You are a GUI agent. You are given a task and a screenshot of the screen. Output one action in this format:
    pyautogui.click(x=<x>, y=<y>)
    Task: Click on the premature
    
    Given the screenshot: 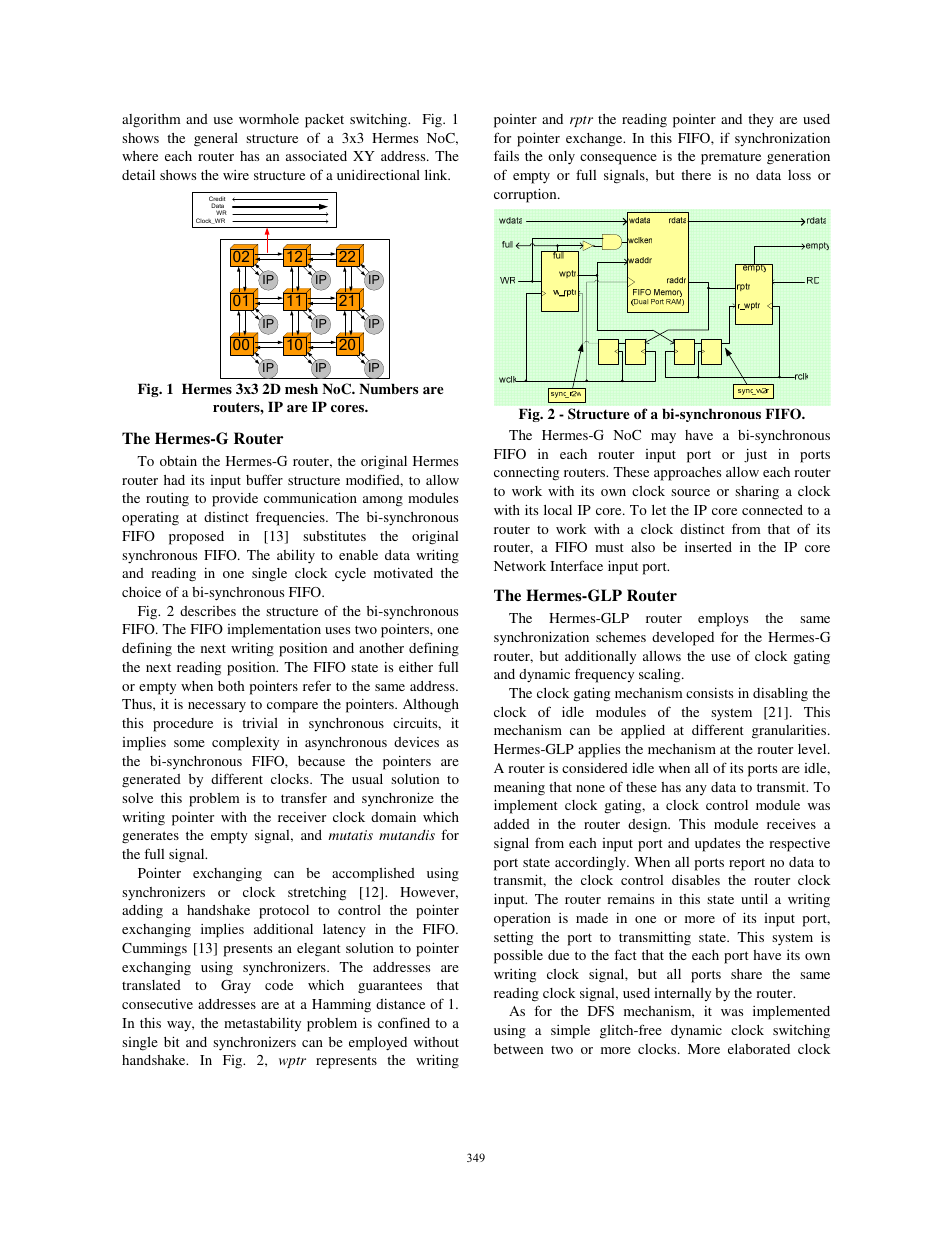 What is the action you would take?
    pyautogui.click(x=731, y=158)
